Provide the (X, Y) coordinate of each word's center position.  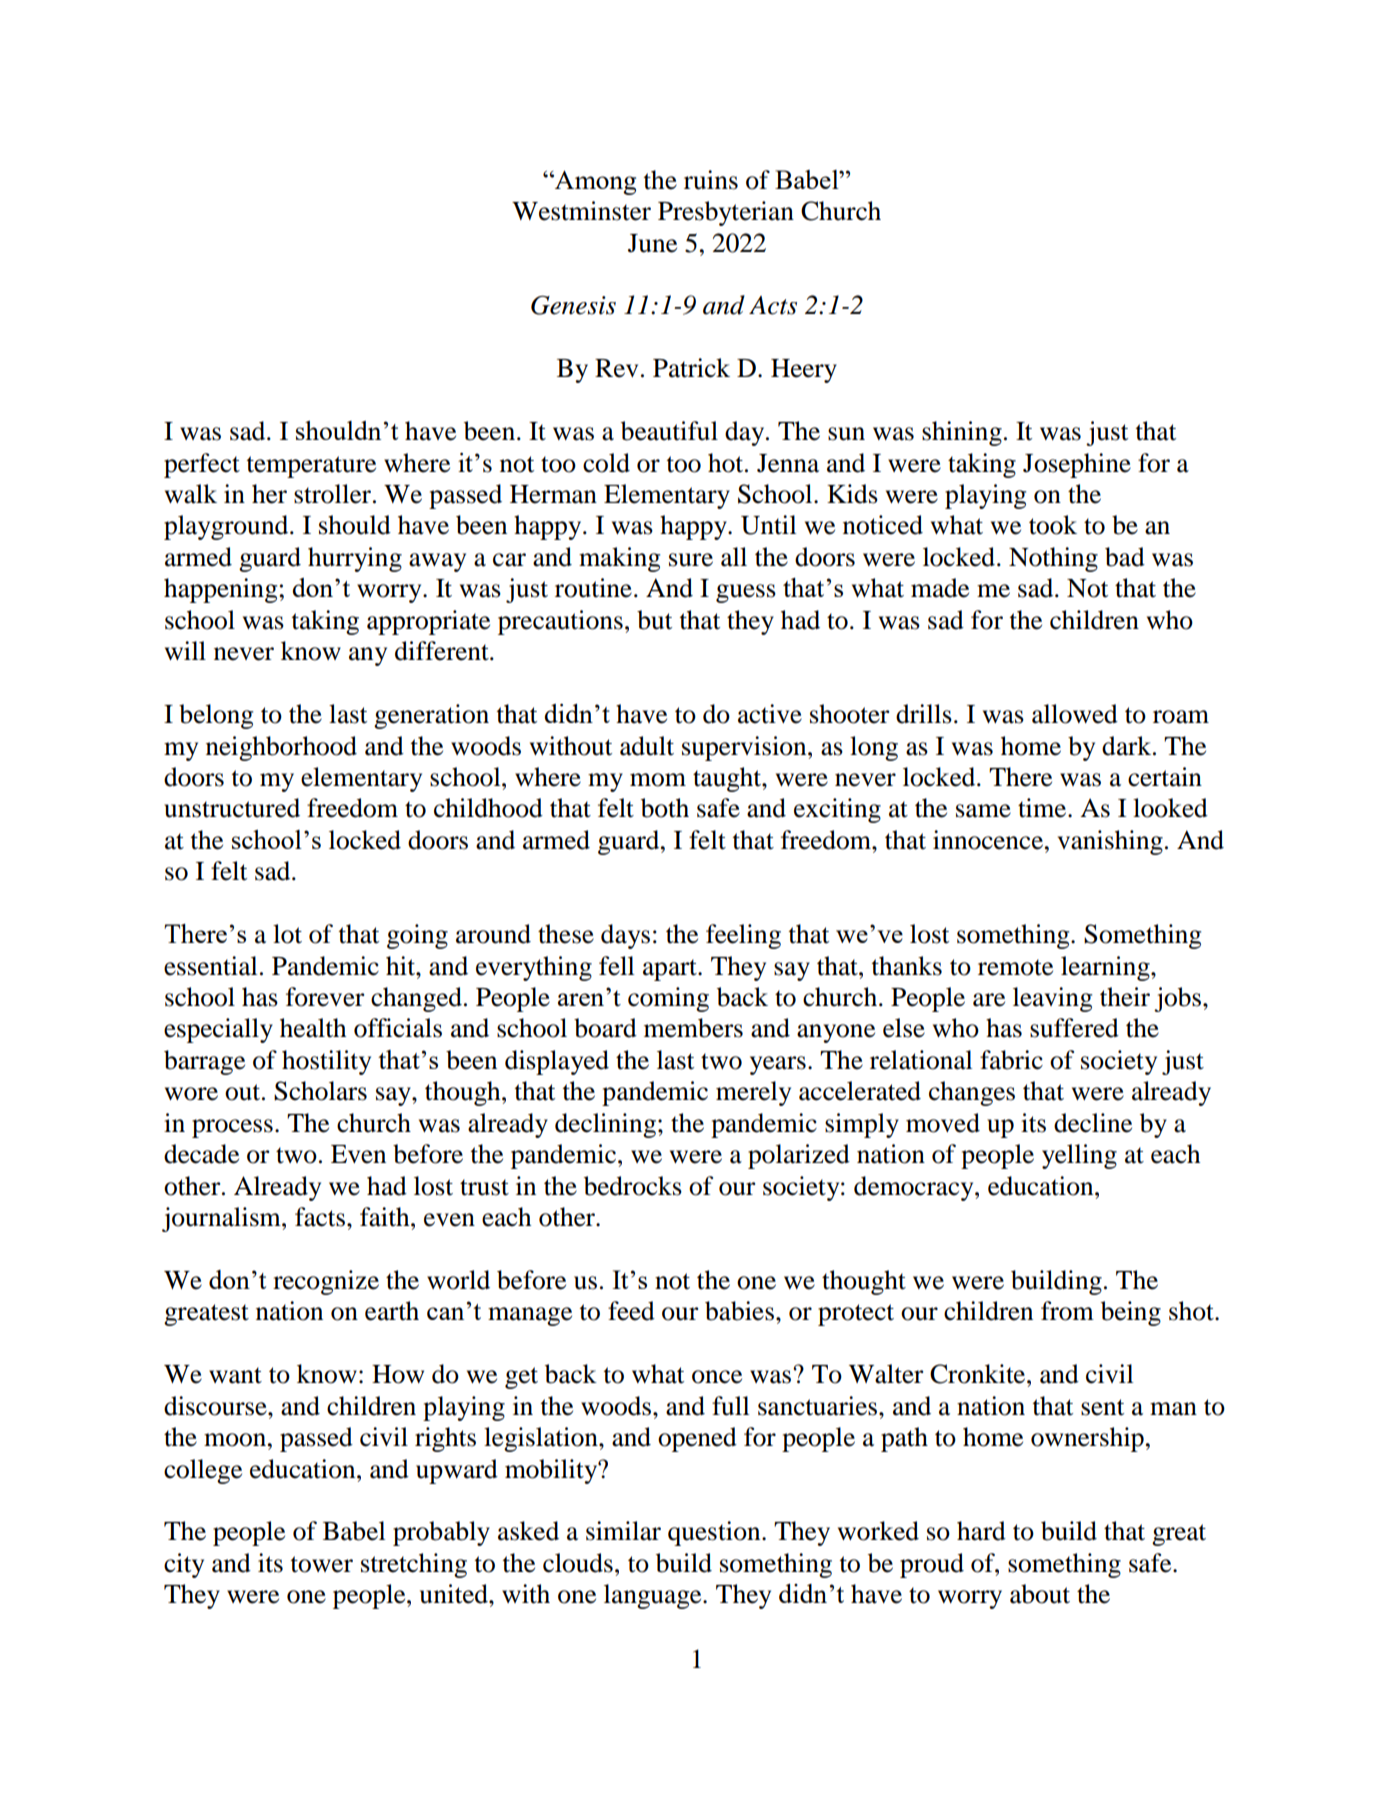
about (1040, 1594)
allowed (1075, 714)
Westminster (581, 211)
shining (962, 433)
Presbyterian (726, 213)
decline (1093, 1123)
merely (753, 1093)
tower (322, 1564)
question (715, 1533)
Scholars (320, 1091)
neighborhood (281, 748)
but (654, 620)
